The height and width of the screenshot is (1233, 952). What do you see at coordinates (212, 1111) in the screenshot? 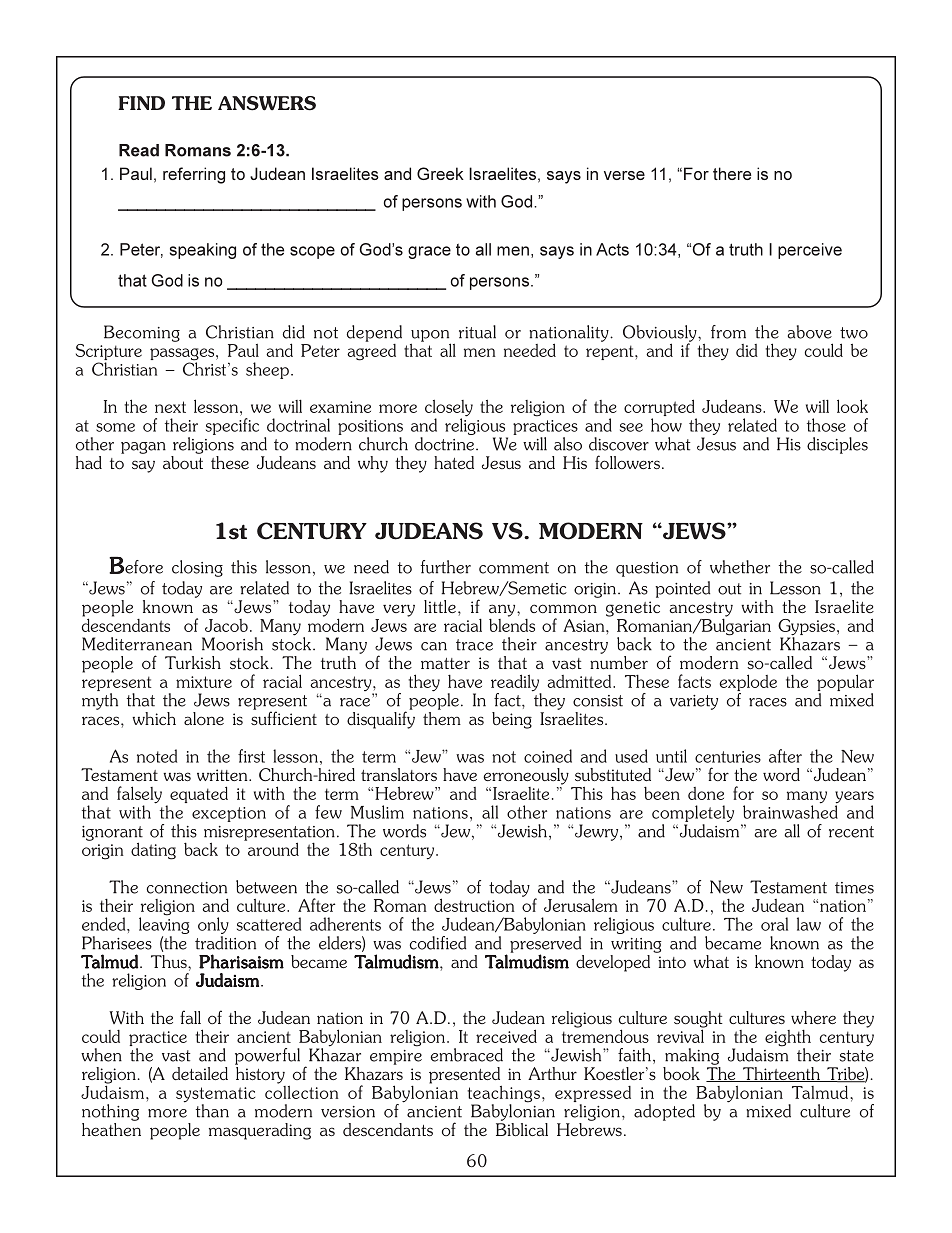
I see `than` at bounding box center [212, 1111].
